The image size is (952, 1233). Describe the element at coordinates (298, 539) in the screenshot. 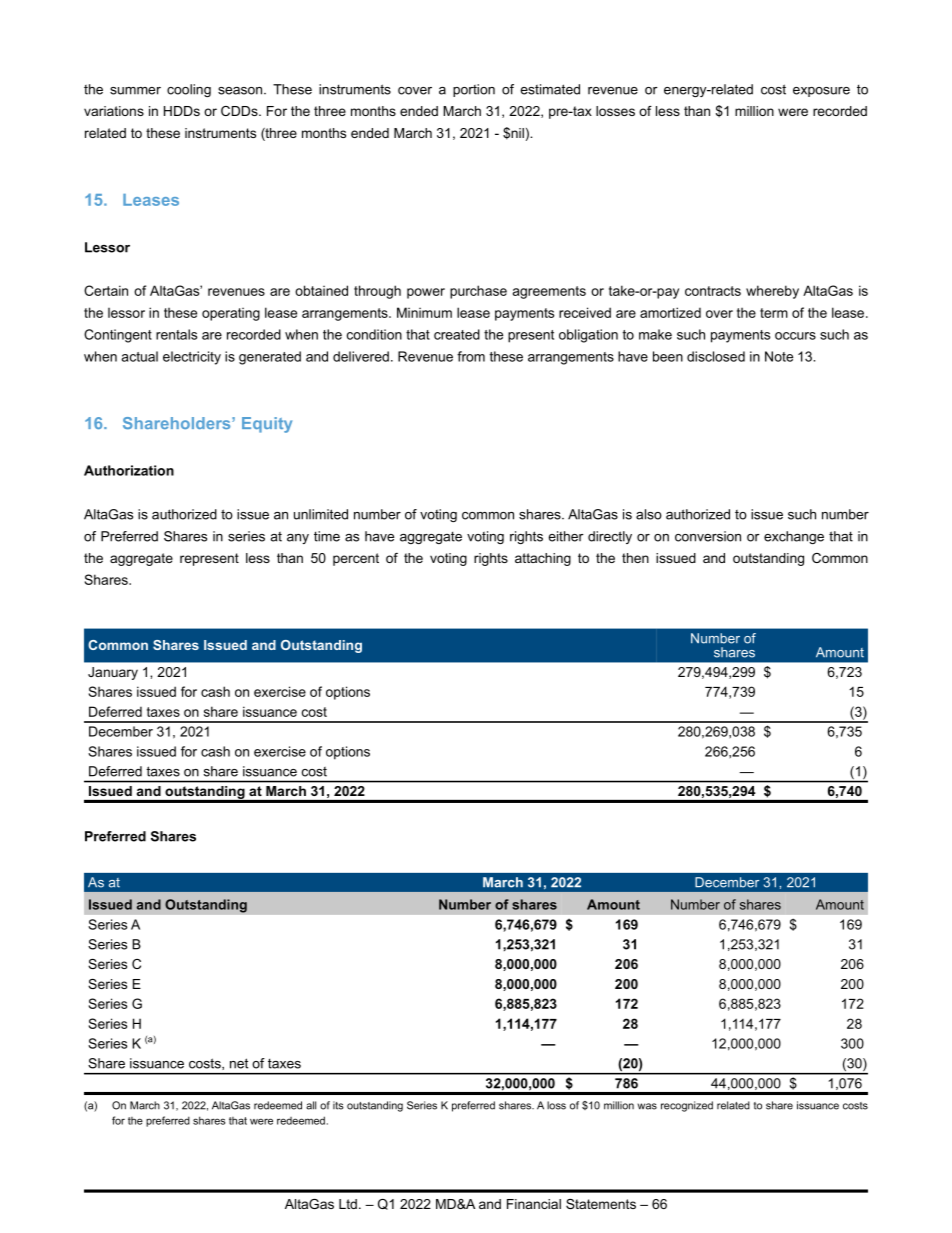

I see `any` at that location.
